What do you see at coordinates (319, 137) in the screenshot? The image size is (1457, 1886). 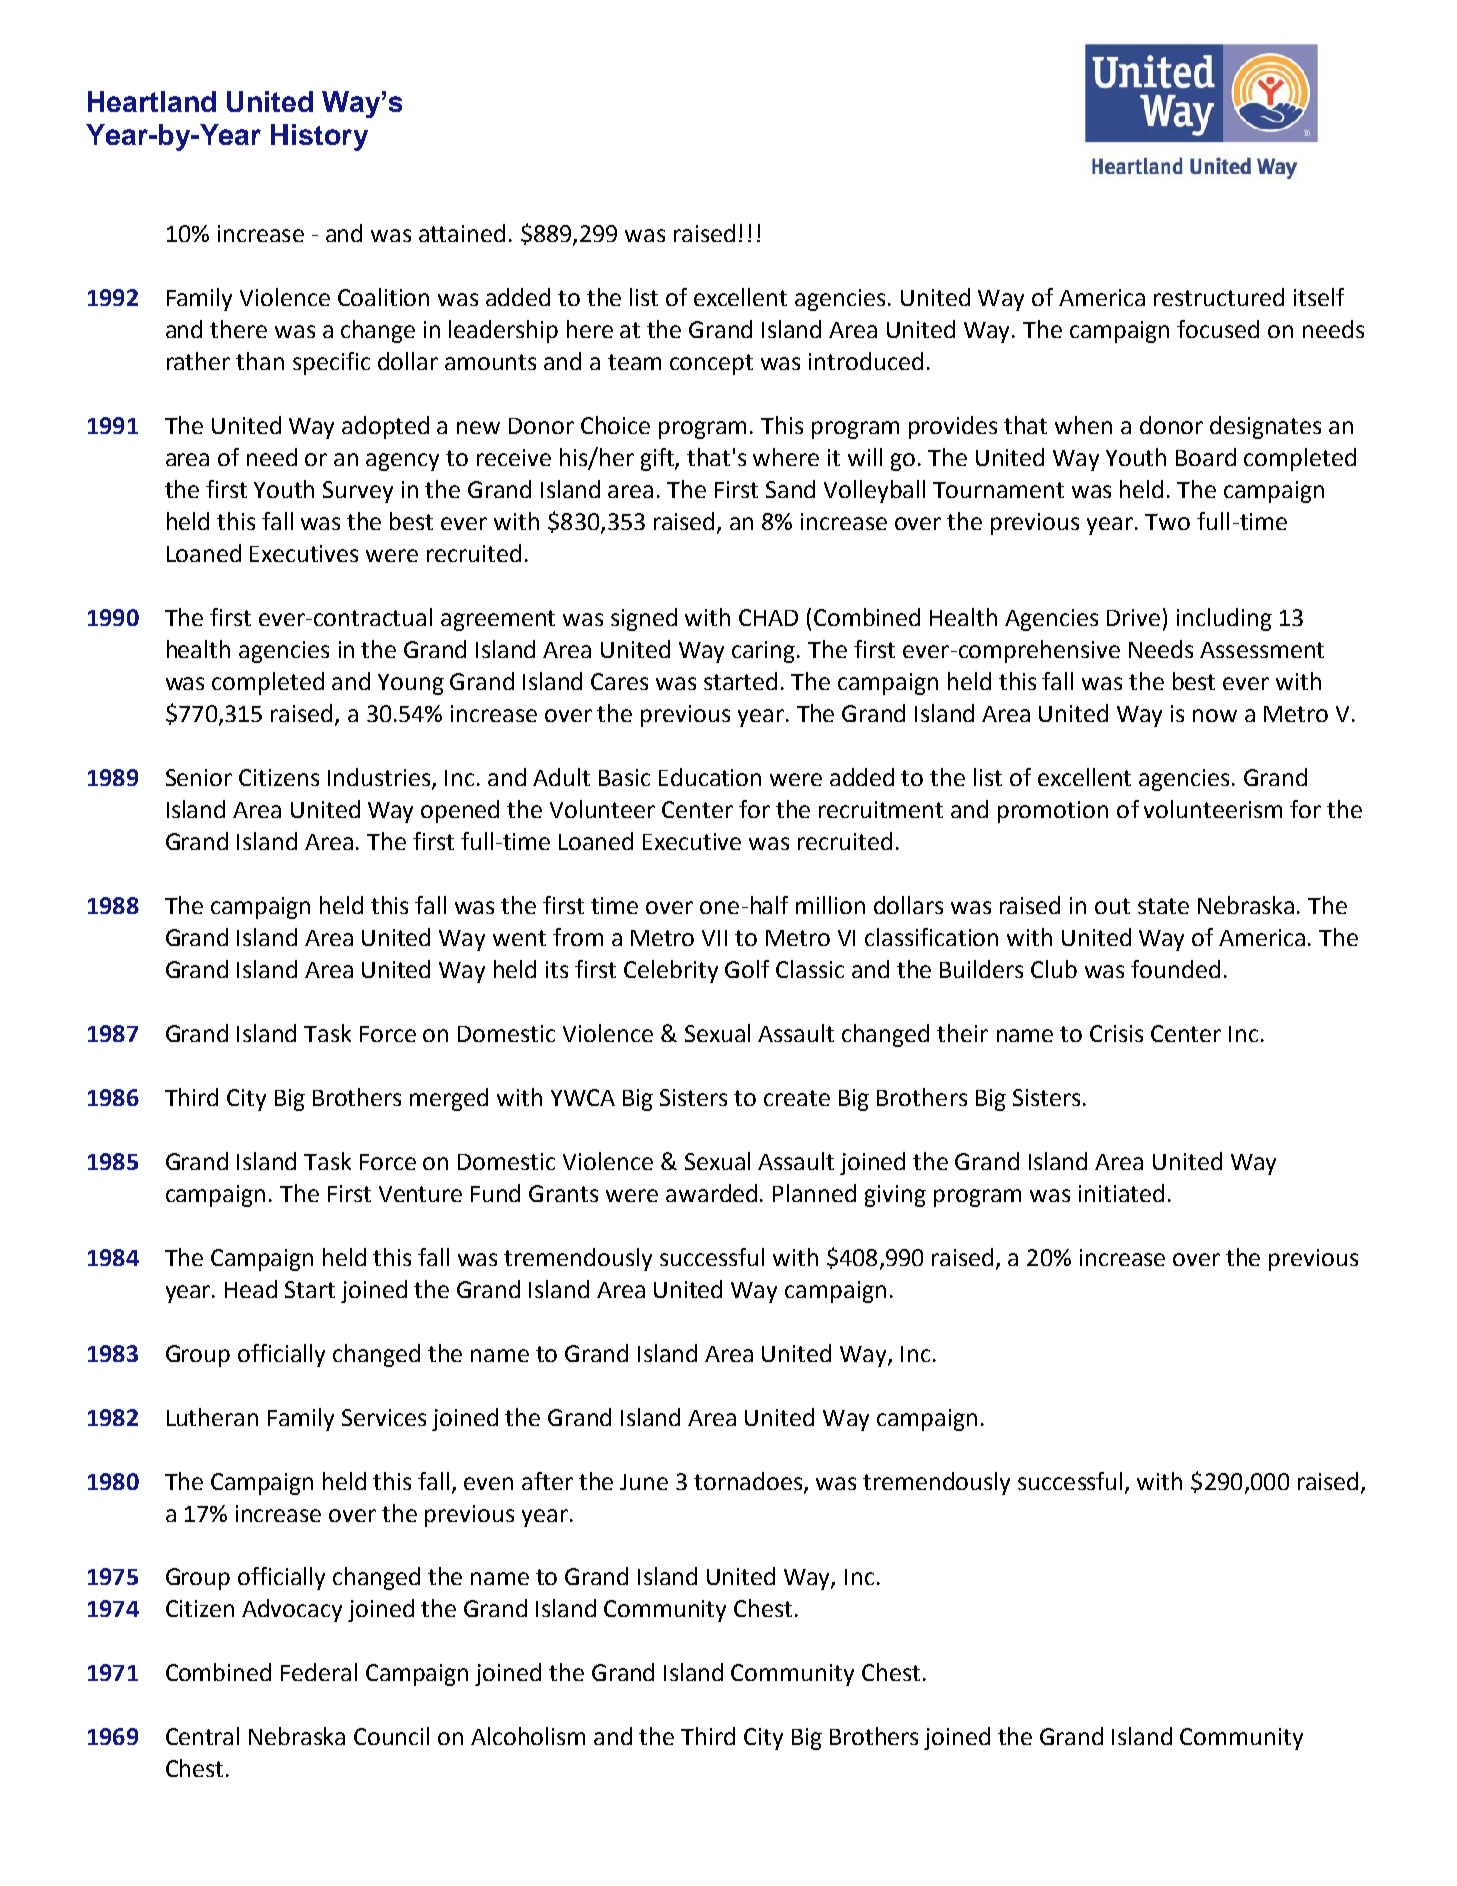 I see `History` at bounding box center [319, 137].
